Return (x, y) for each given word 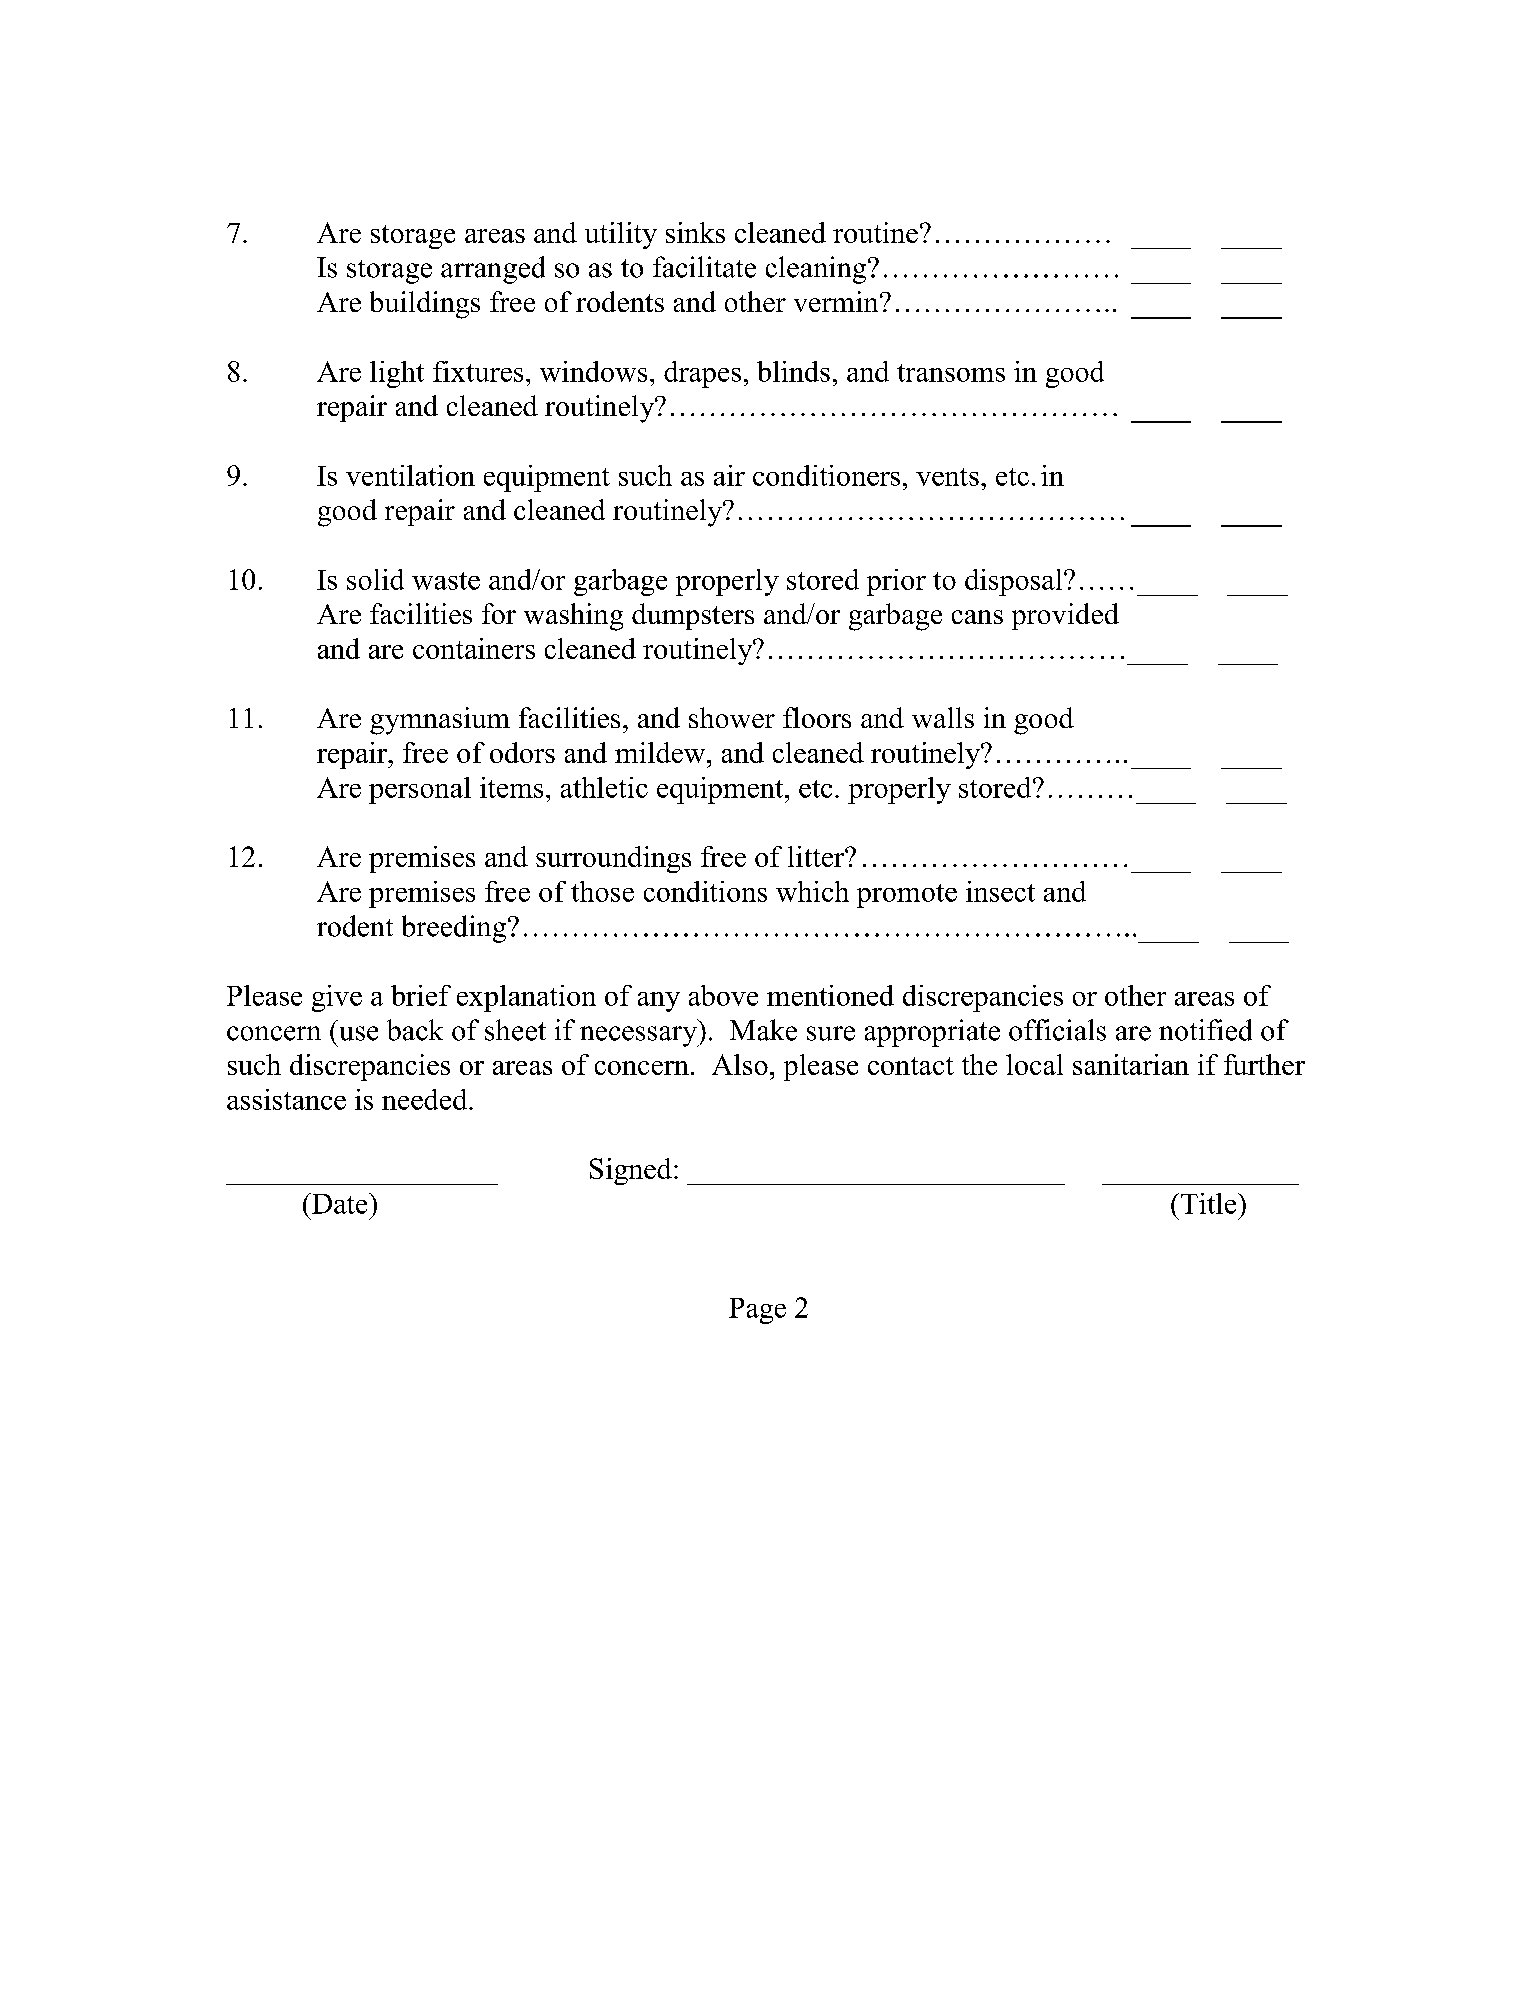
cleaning (817, 270)
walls (943, 717)
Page (757, 1311)
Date (340, 1203)
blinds (793, 371)
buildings (425, 305)
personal (420, 790)
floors (817, 717)
